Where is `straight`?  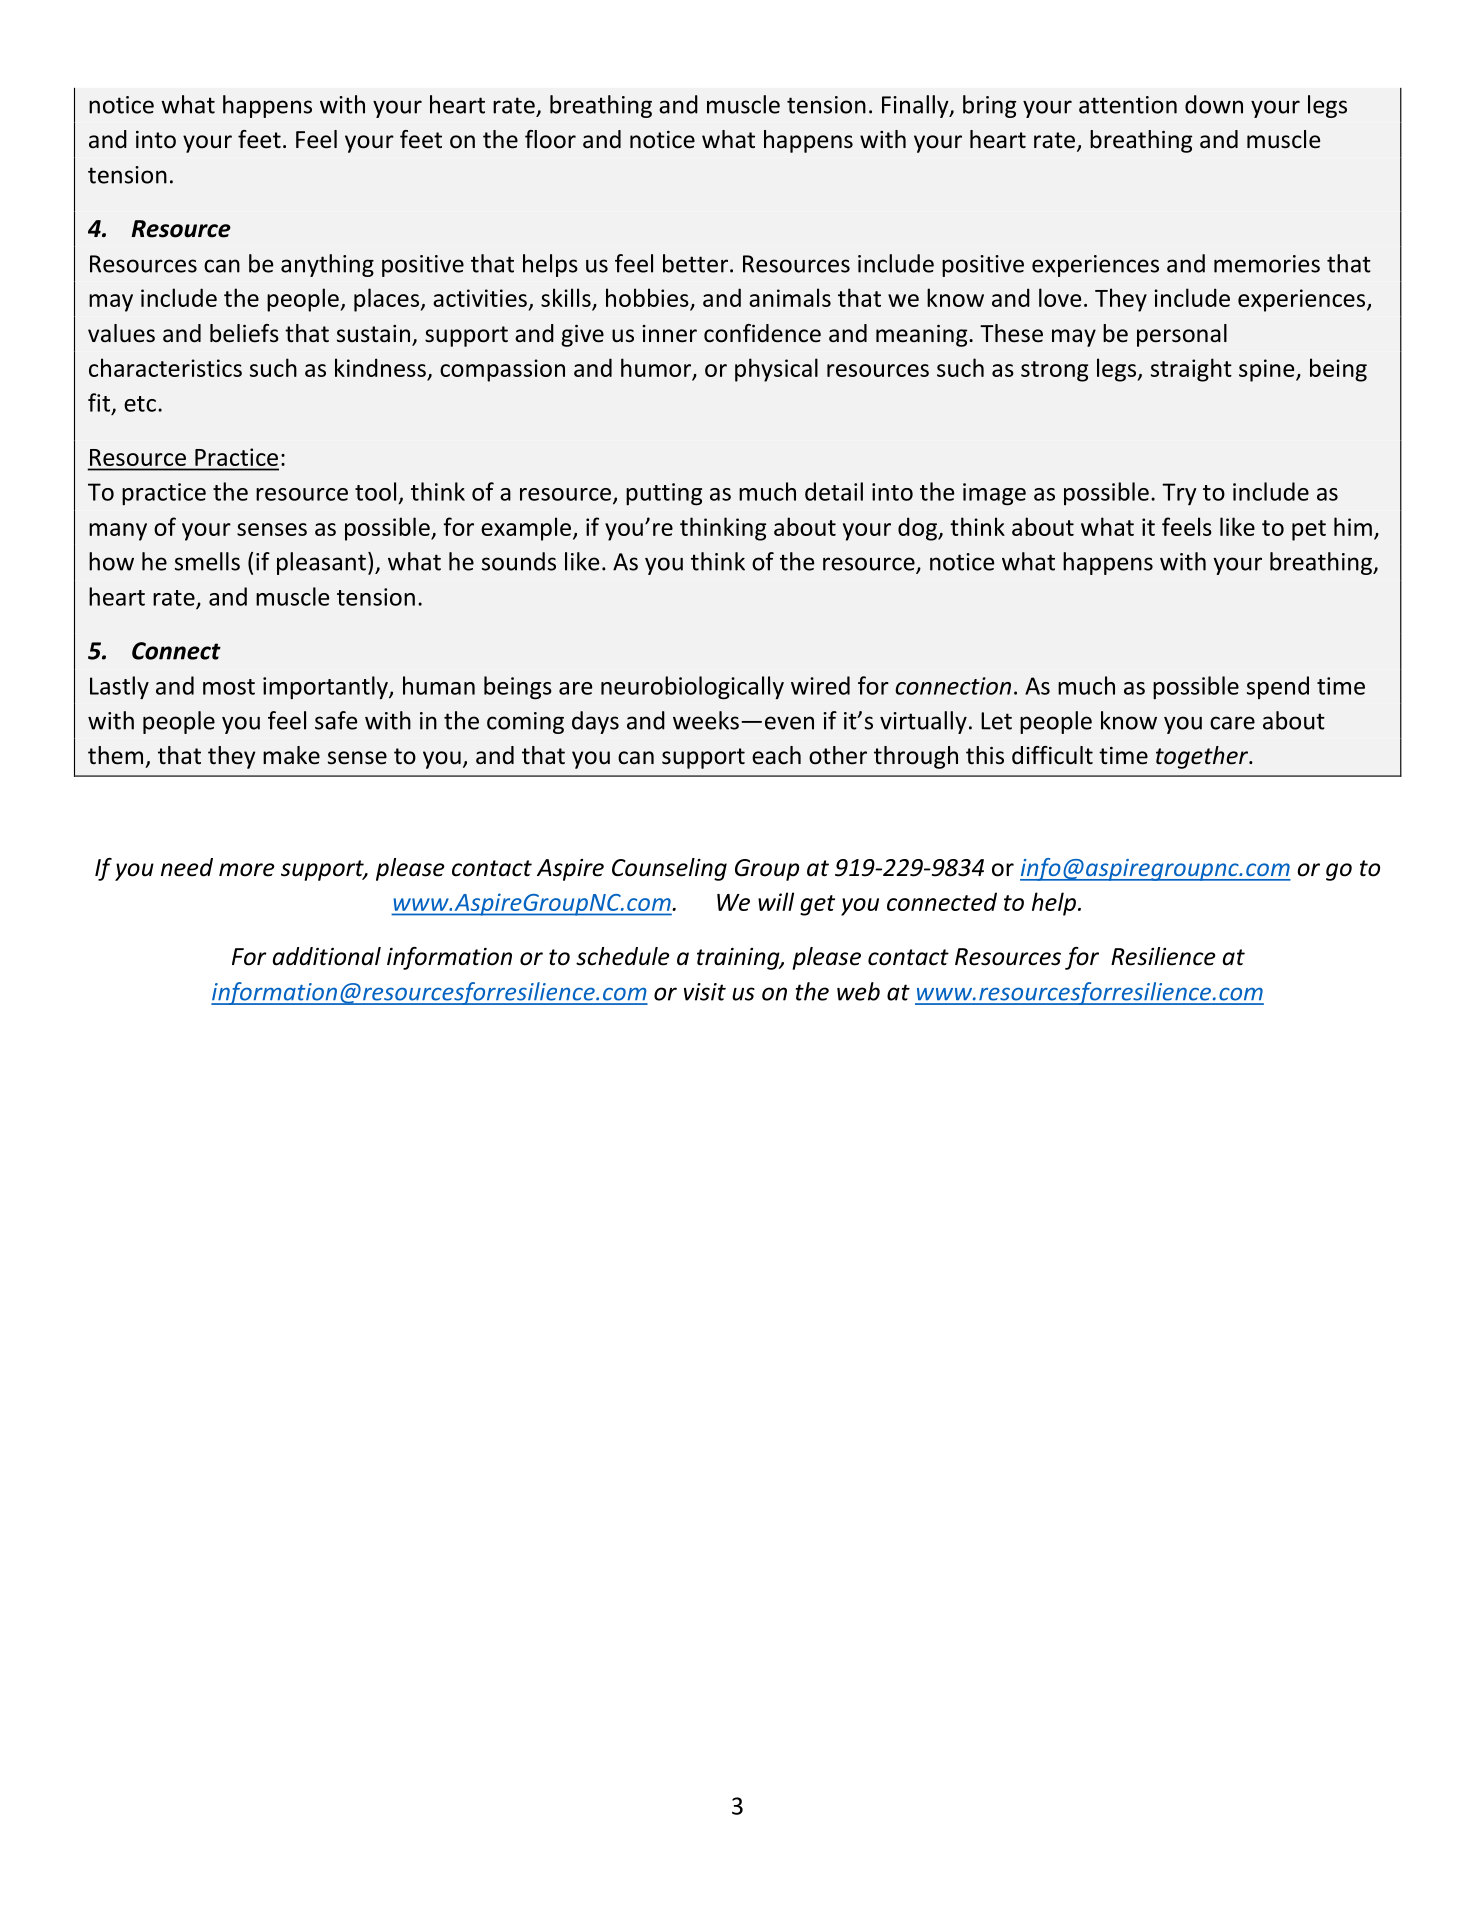
straight is located at coordinates (1191, 370).
